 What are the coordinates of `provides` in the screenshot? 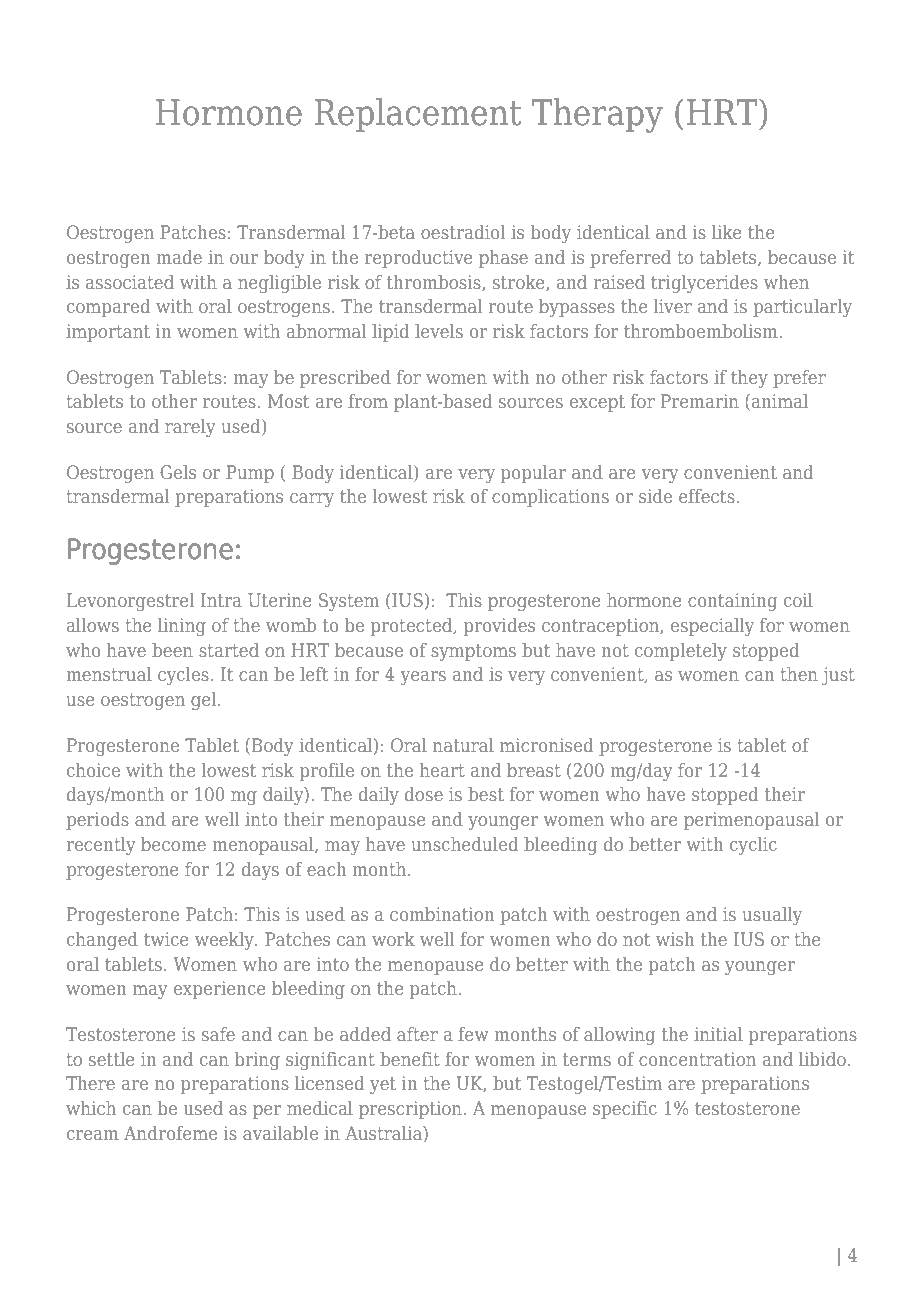 It's located at (499, 627).
